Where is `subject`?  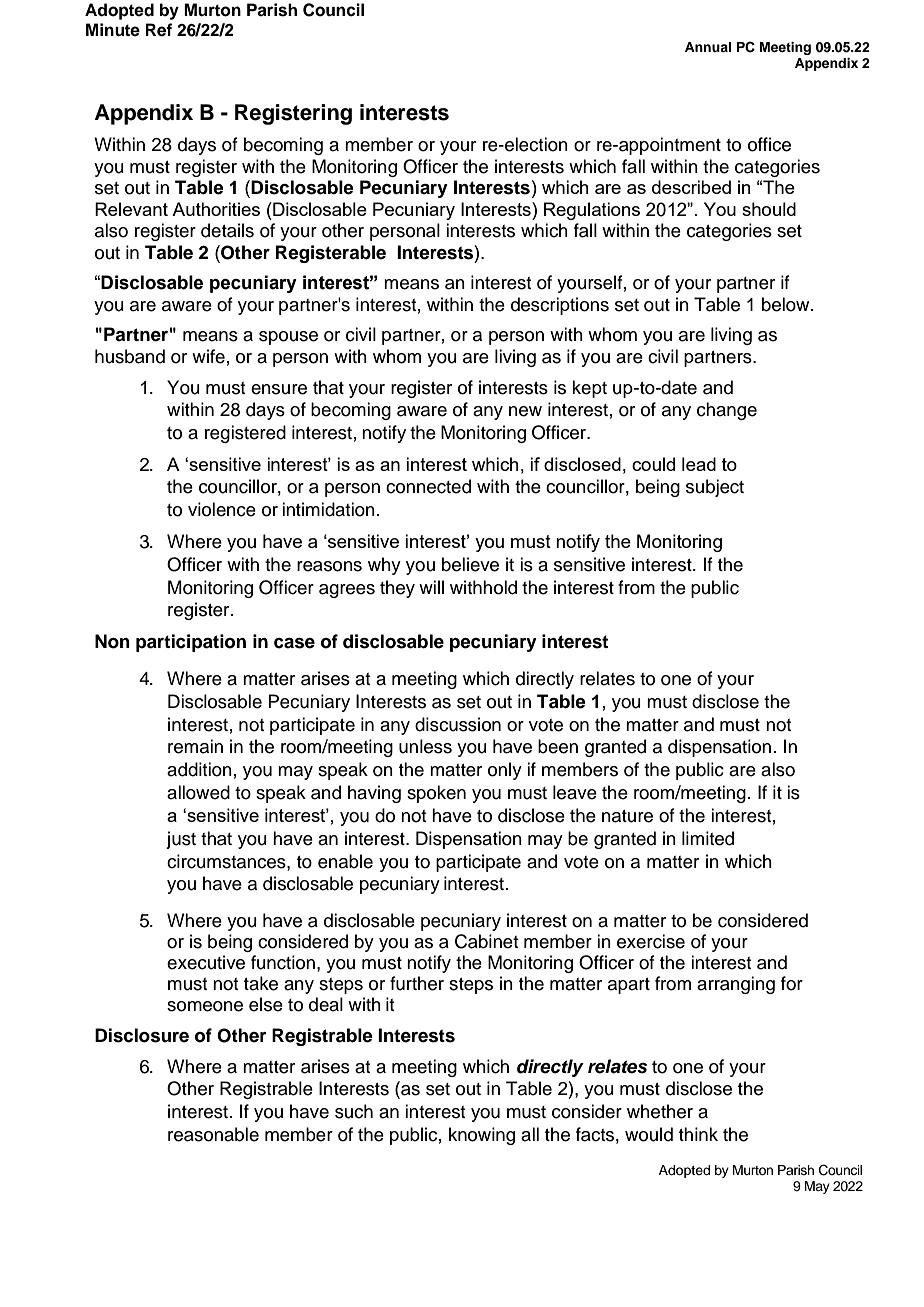
subject is located at coordinates (715, 488).
